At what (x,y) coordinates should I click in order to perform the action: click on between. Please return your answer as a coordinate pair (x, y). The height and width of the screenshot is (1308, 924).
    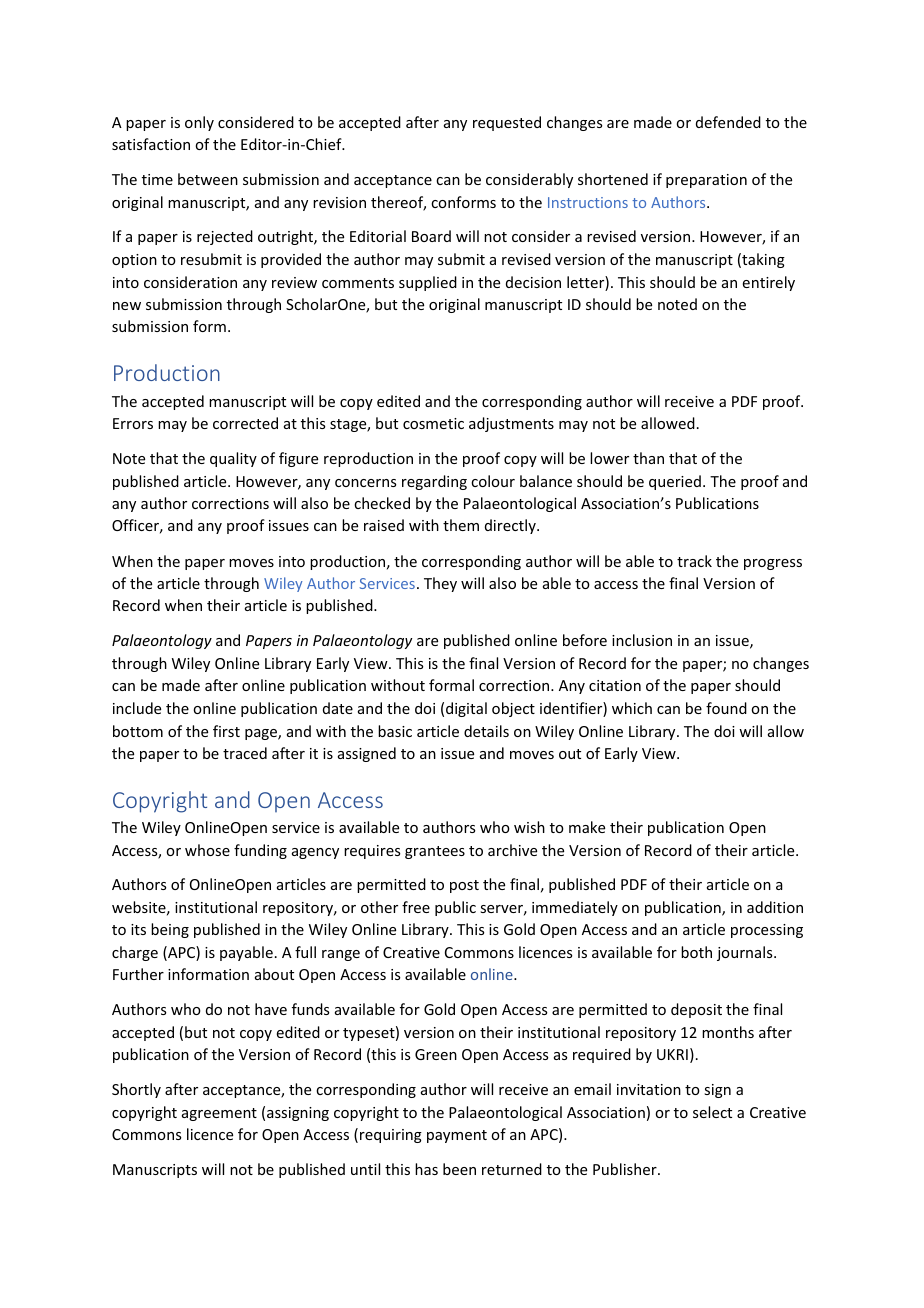
    Looking at the image, I should click on (208, 179).
